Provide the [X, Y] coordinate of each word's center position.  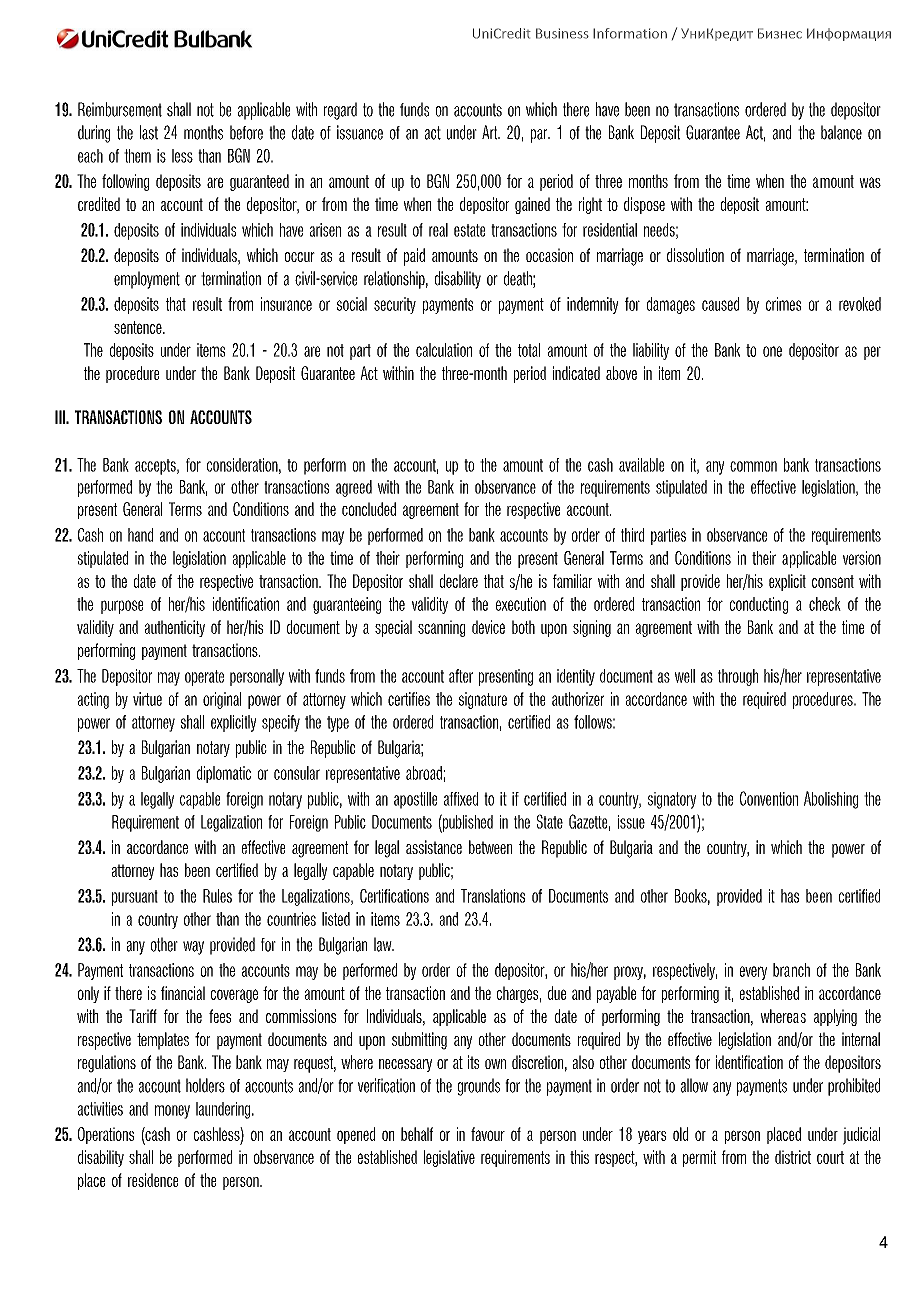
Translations [493, 896]
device [488, 627]
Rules [217, 896]
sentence [139, 327]
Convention [769, 798]
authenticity [175, 628]
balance [841, 132]
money [172, 1112]
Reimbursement [120, 109]
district [793, 1157]
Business [562, 33]
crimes [783, 304]
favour [488, 1134]
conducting [759, 605]
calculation [444, 350]
